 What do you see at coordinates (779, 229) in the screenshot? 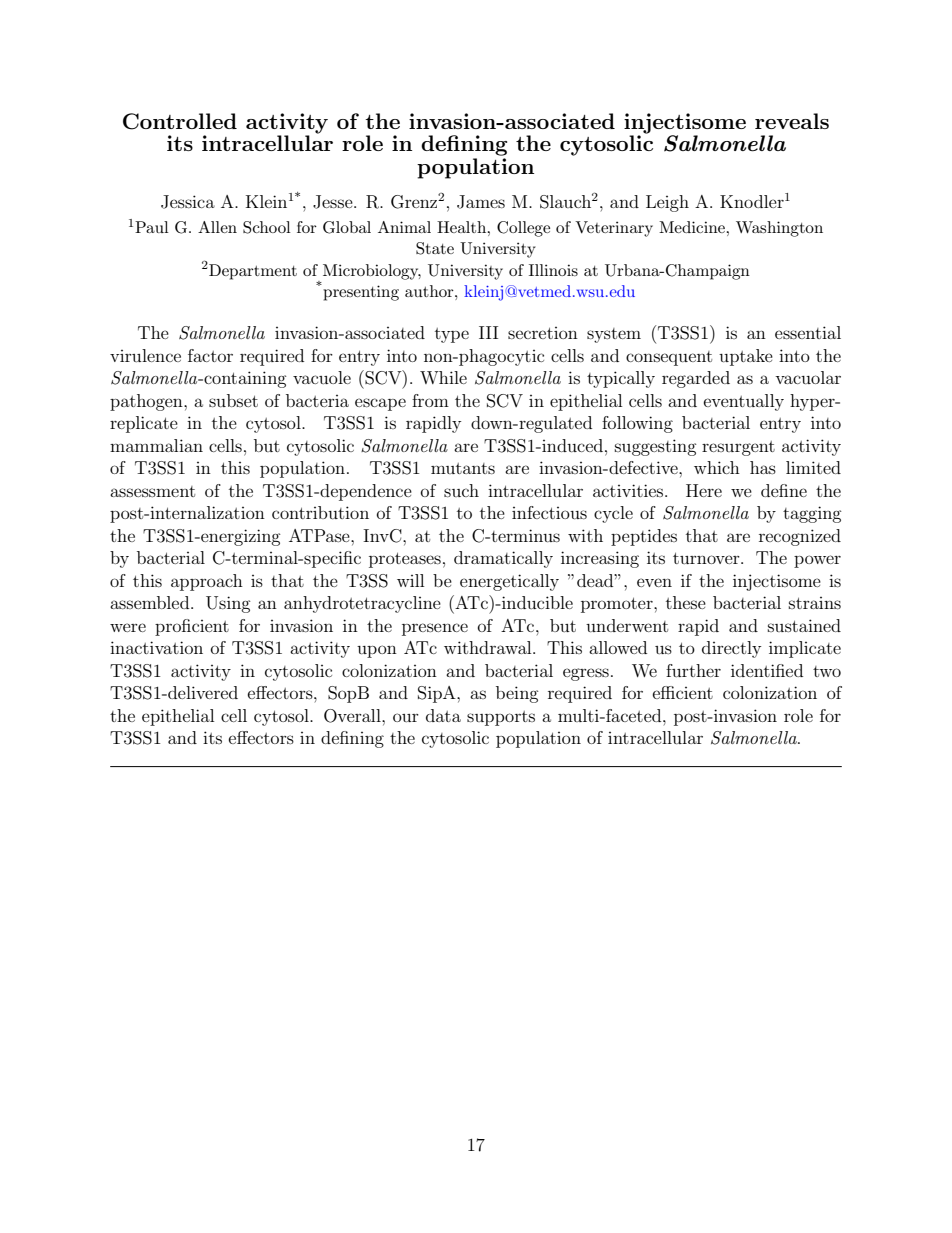
I see `Washington` at bounding box center [779, 229].
